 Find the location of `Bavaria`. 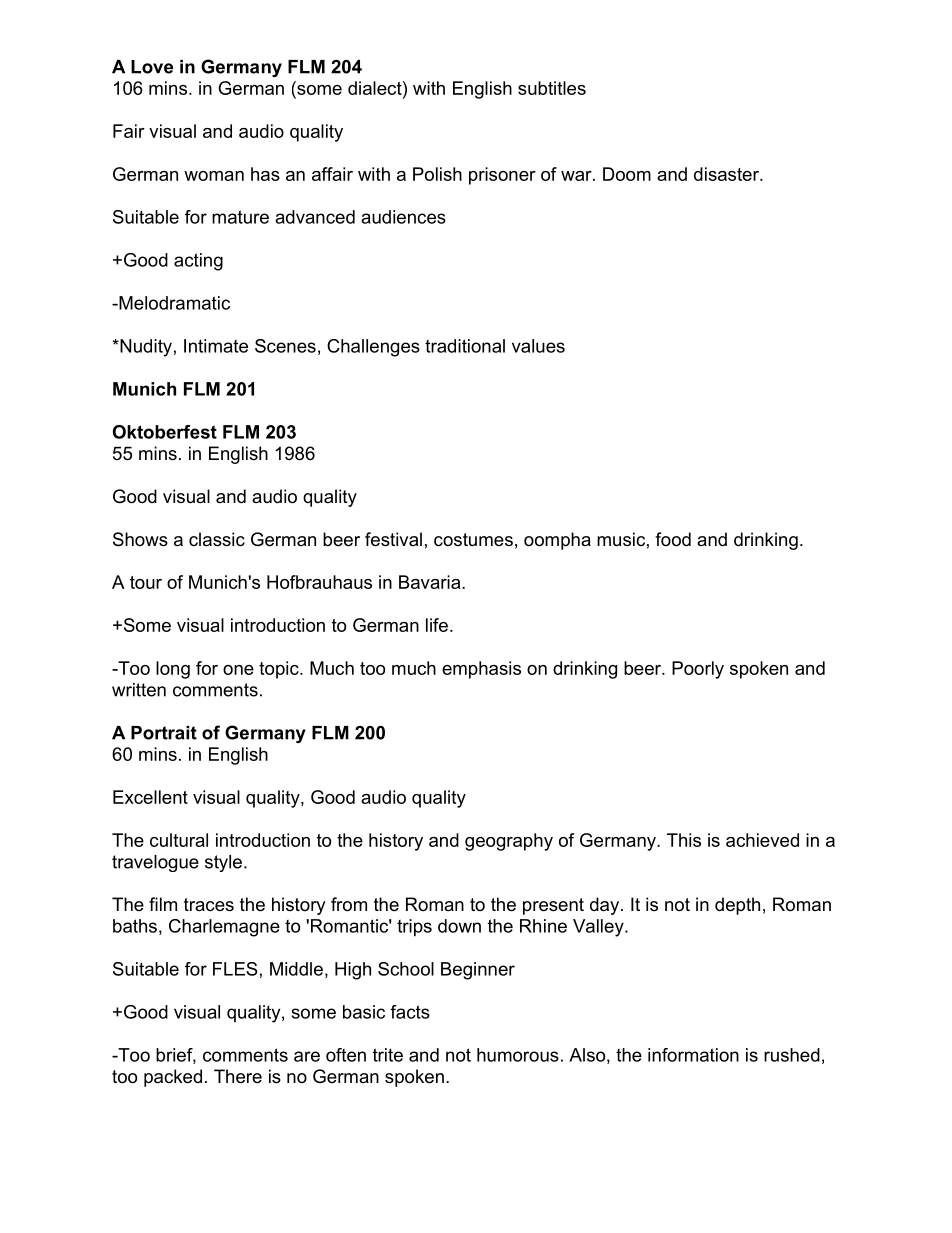

Bavaria is located at coordinates (431, 582).
